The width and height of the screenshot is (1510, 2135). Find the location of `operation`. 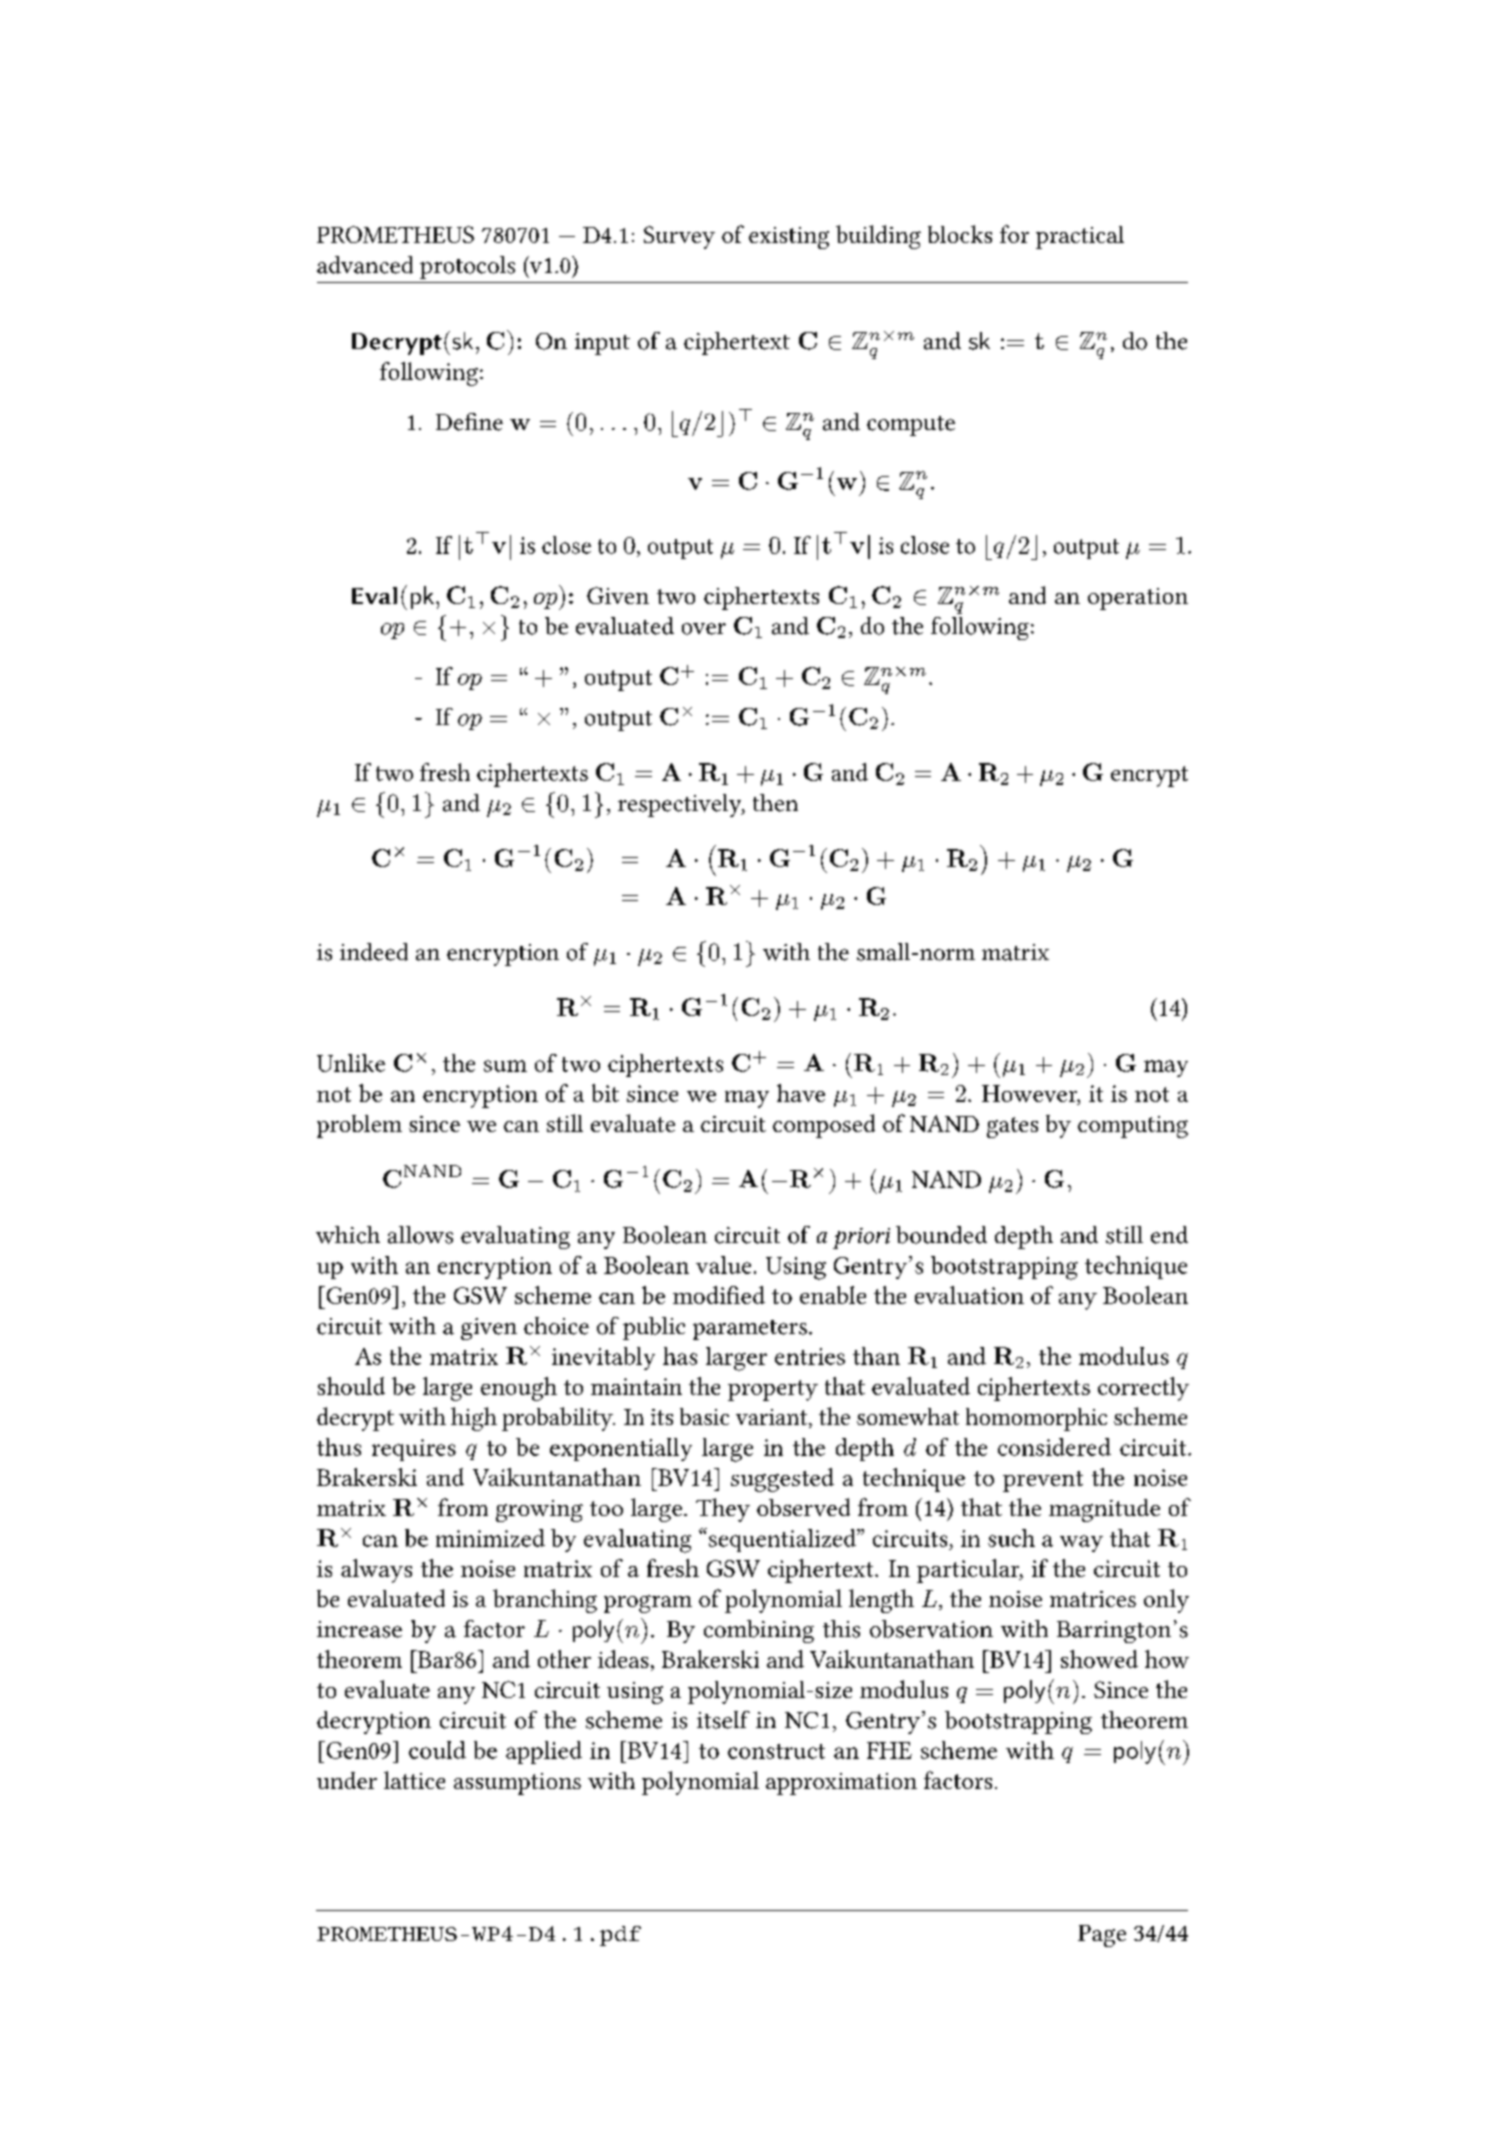

operation is located at coordinates (1138, 599).
